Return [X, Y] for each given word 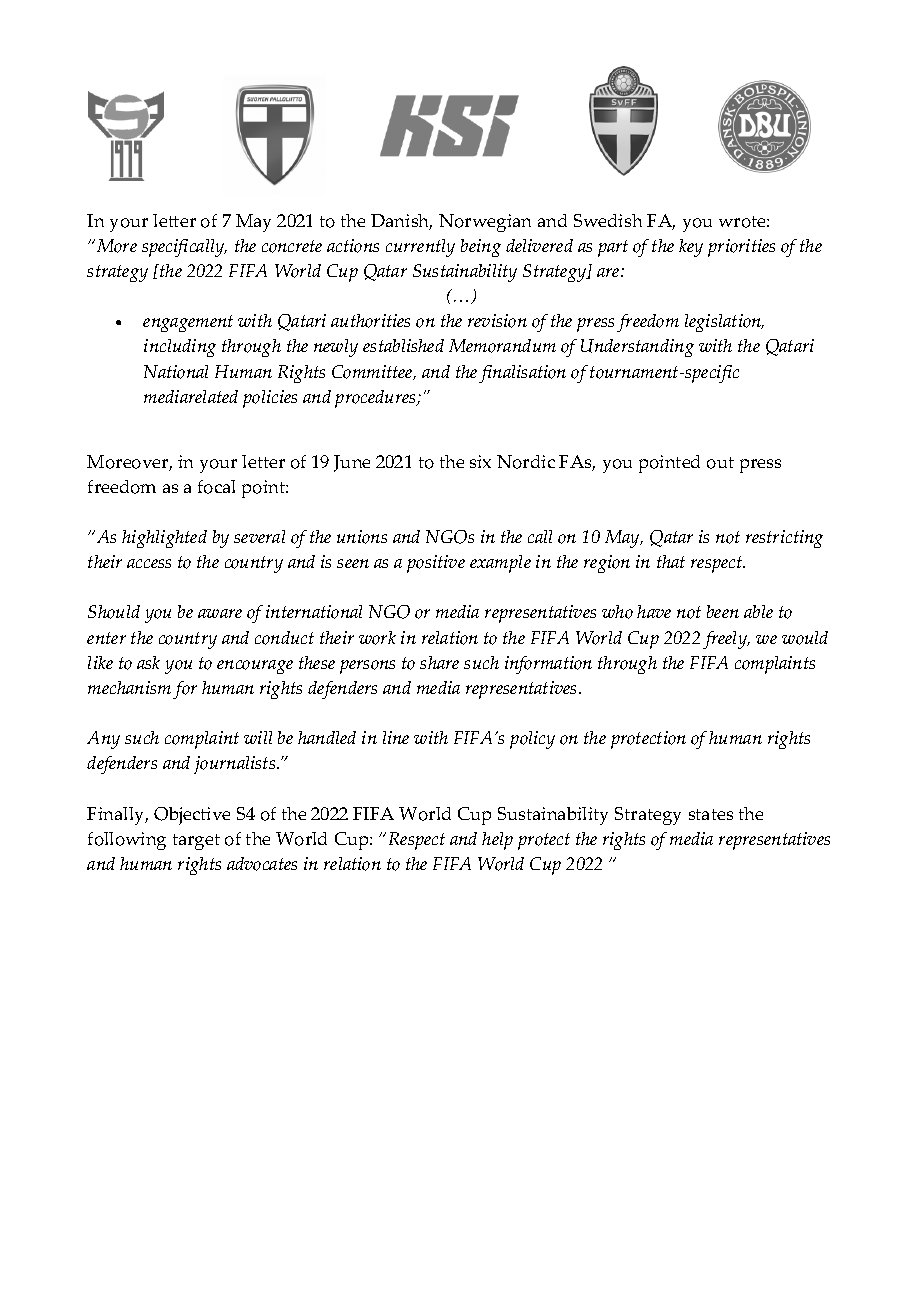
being [481, 248]
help [497, 841]
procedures [377, 399]
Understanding [637, 348]
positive [436, 564]
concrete [292, 246]
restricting [784, 539]
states [711, 814]
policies [270, 399]
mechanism [129, 687]
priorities [741, 248]
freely [726, 640]
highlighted [164, 539]
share [439, 662]
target [196, 842]
